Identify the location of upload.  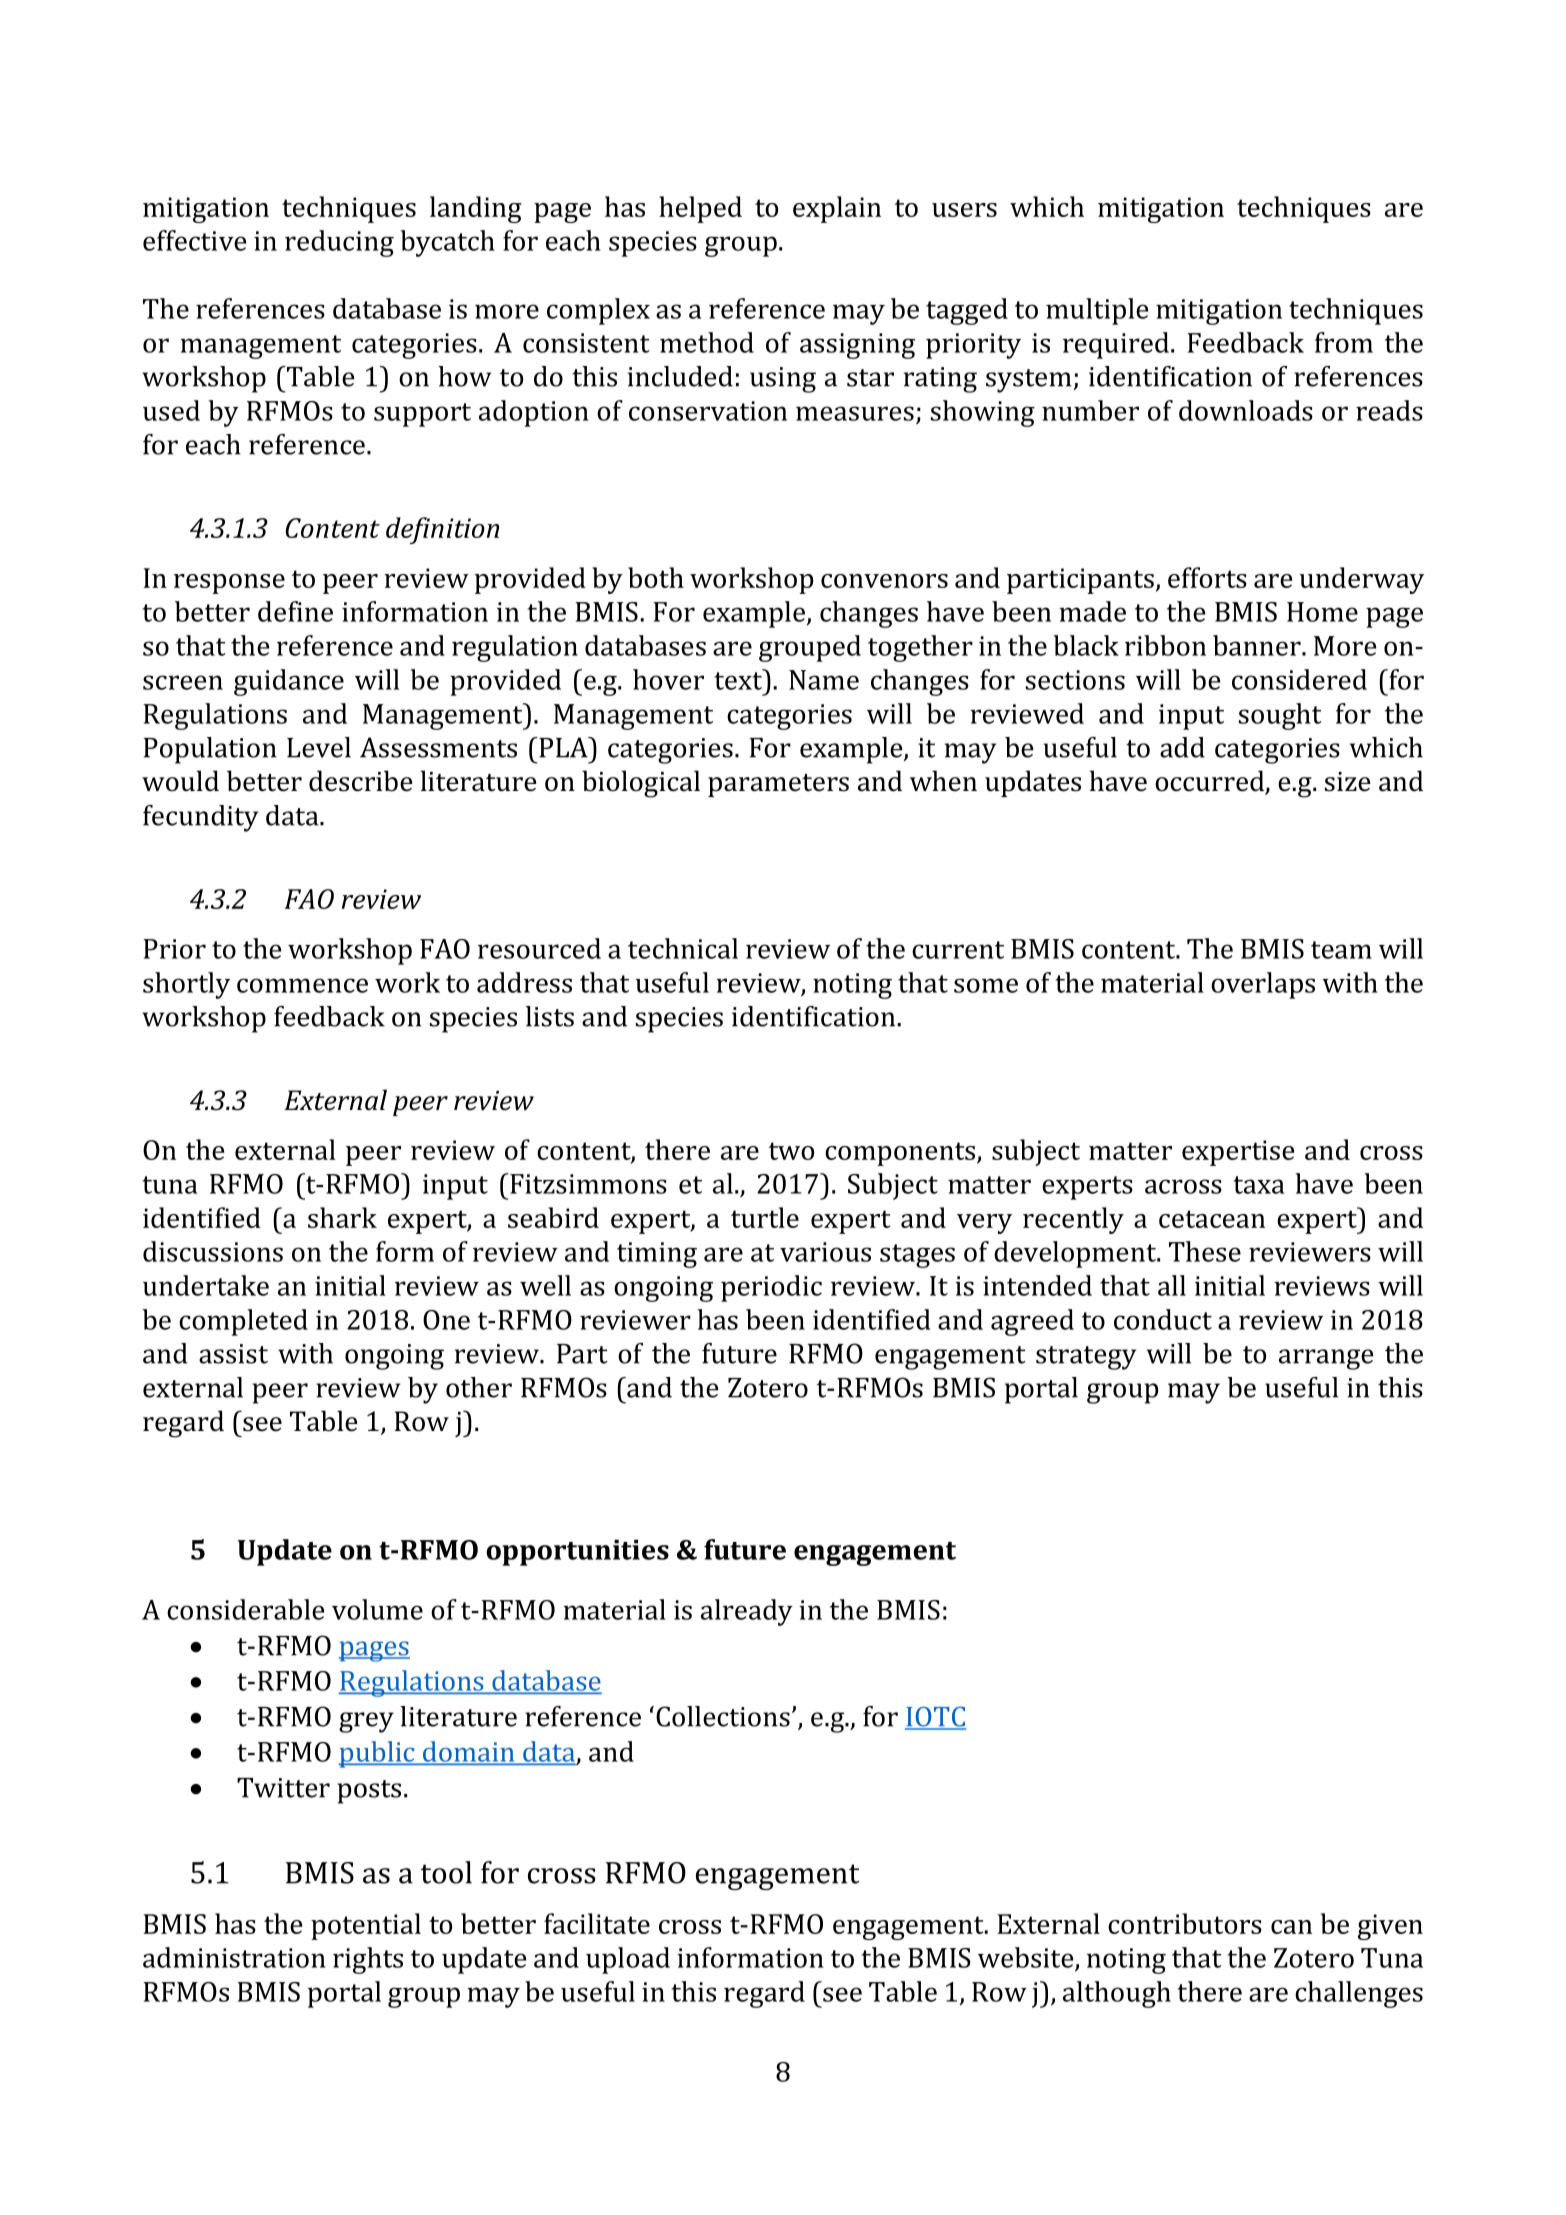
(628, 1960).
